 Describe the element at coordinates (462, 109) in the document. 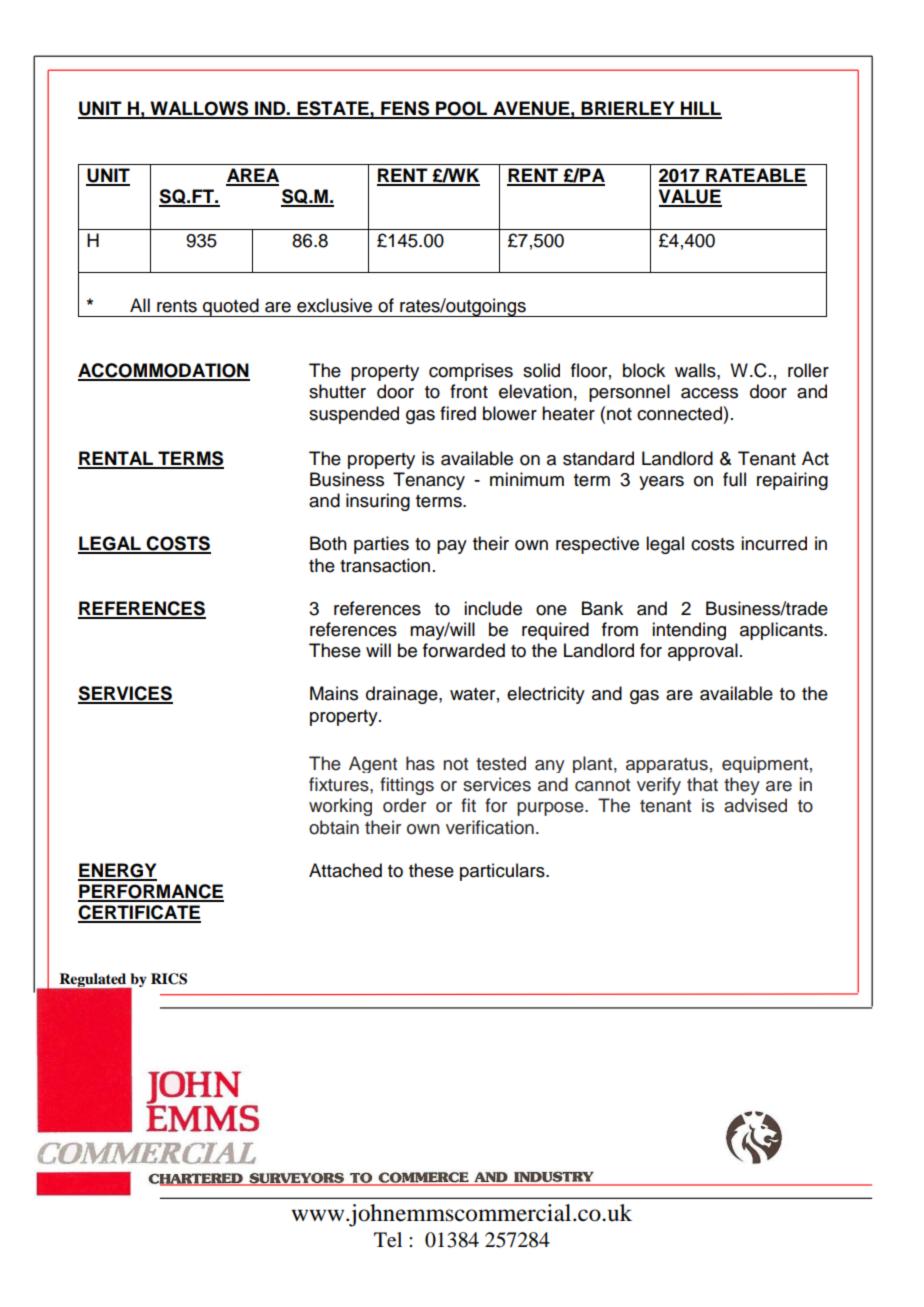

I see `POOL` at that location.
